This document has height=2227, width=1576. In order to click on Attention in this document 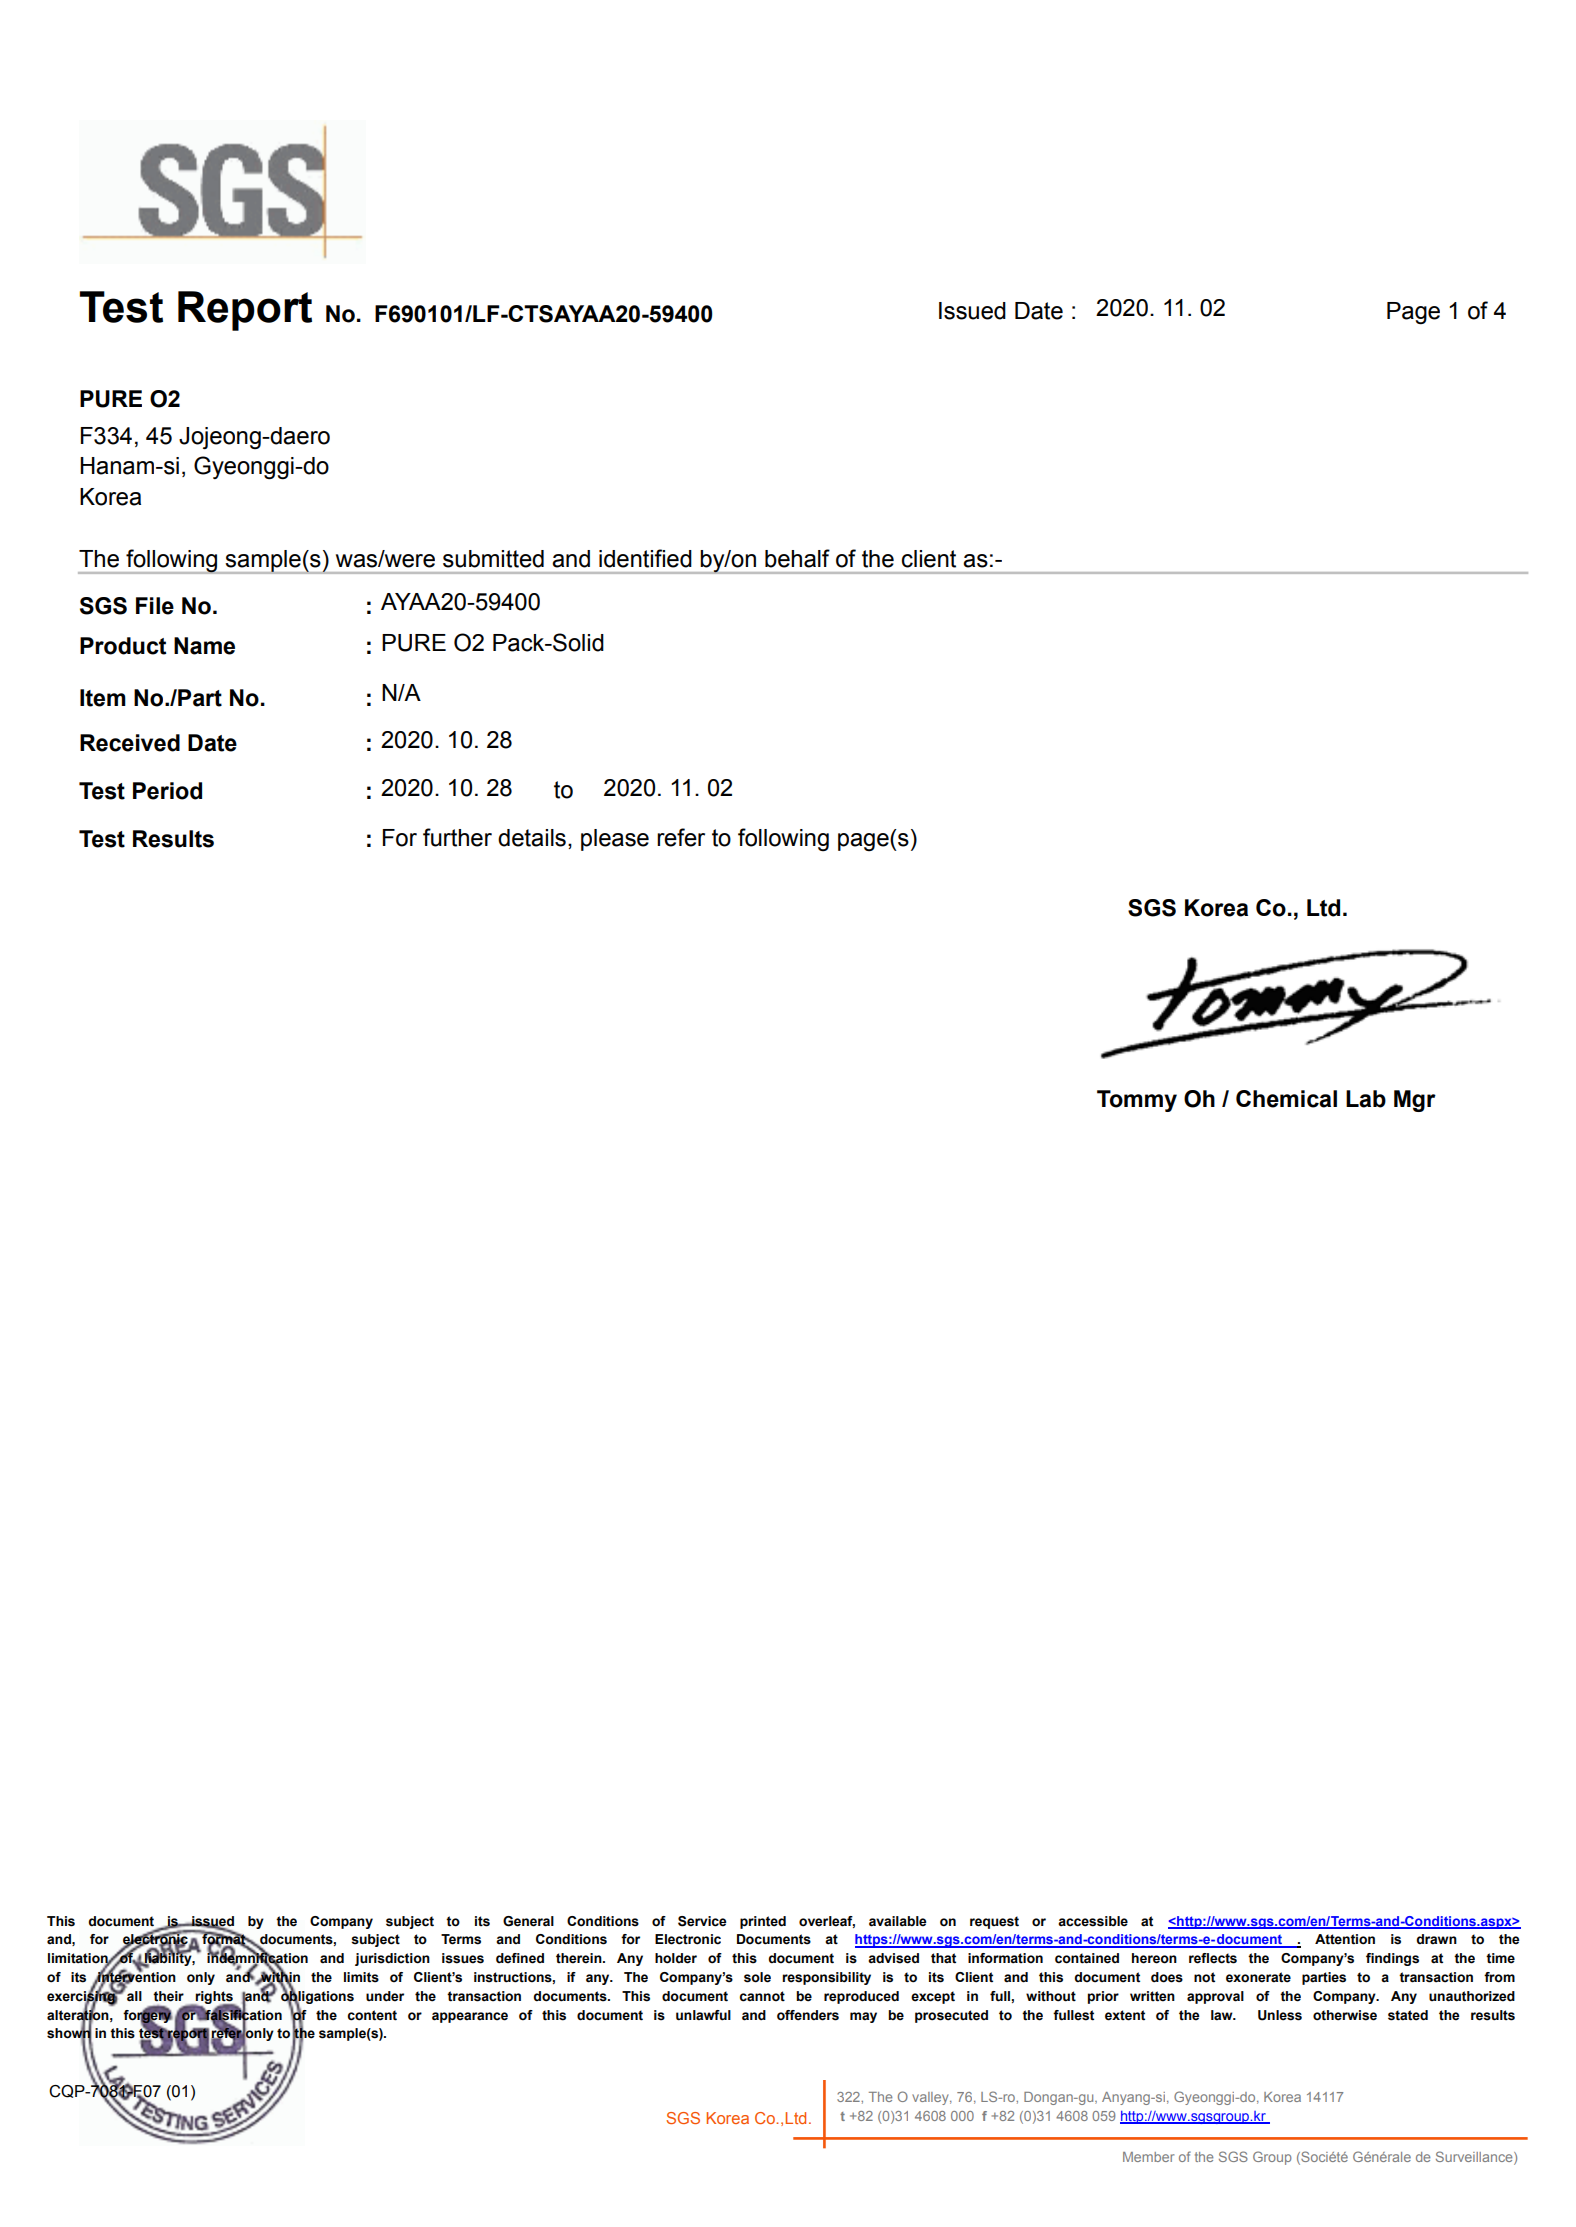, I will do `click(1345, 1939)`.
